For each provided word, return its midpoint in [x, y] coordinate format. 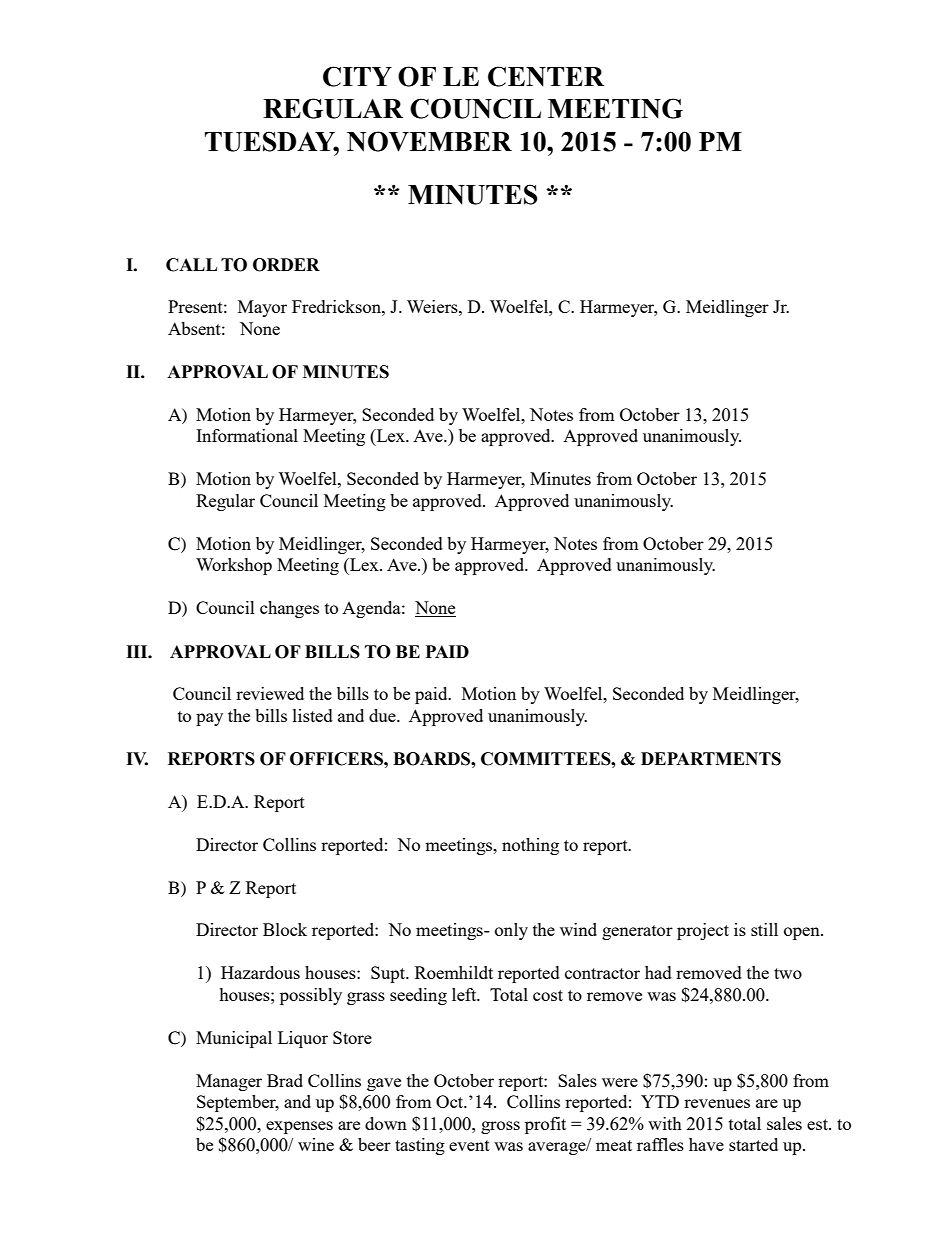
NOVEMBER [429, 141]
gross [500, 1127]
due [383, 715]
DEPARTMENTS [711, 759]
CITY [357, 76]
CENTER [546, 76]
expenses [299, 1127]
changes [289, 609]
